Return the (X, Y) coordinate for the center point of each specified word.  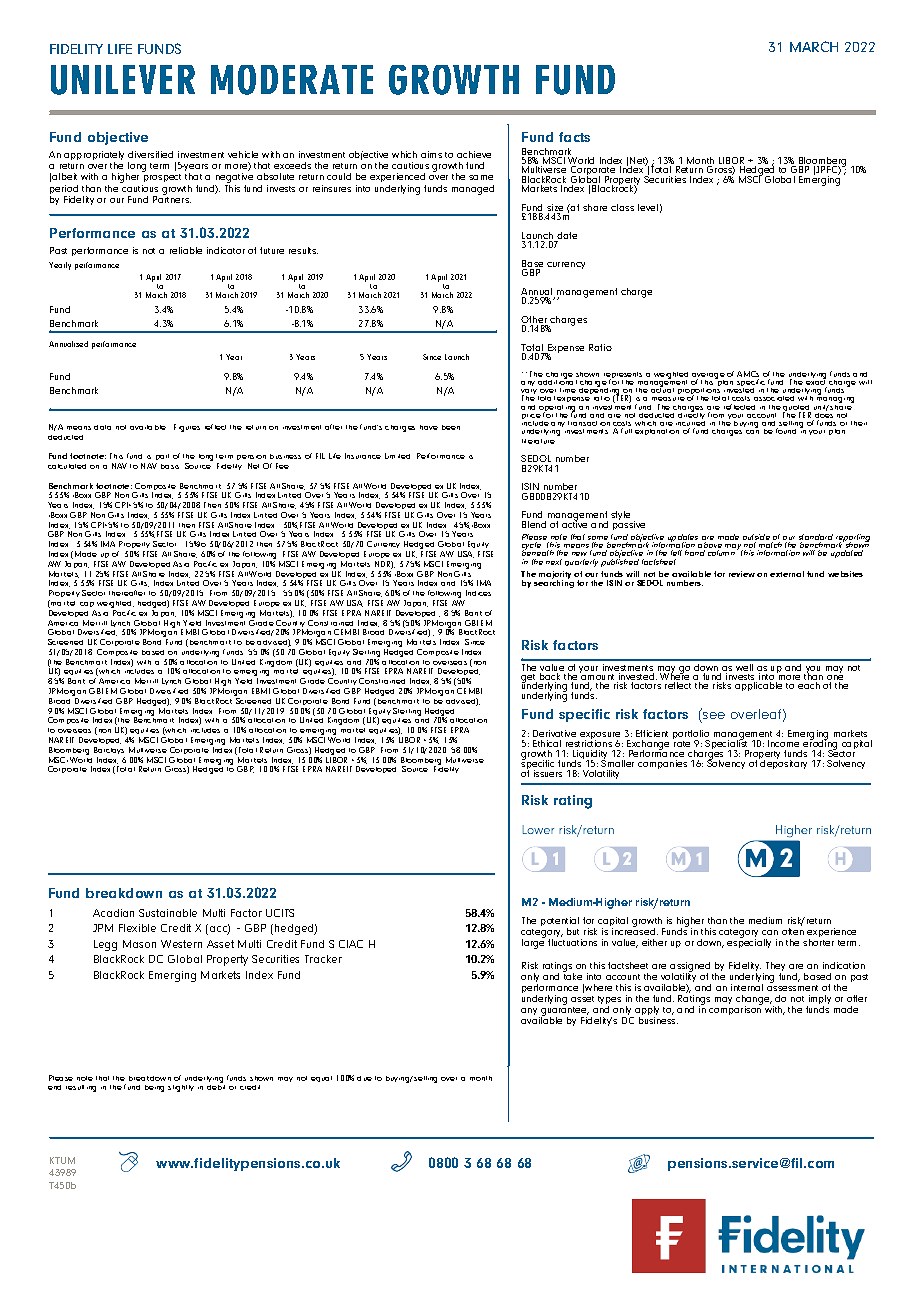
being (154, 1088)
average (709, 377)
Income (783, 743)
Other (534, 321)
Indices (478, 593)
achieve (474, 154)
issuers (548, 773)
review (742, 574)
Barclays (109, 752)
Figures (187, 428)
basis (170, 466)
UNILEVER (123, 80)
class (622, 207)
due (364, 1078)
